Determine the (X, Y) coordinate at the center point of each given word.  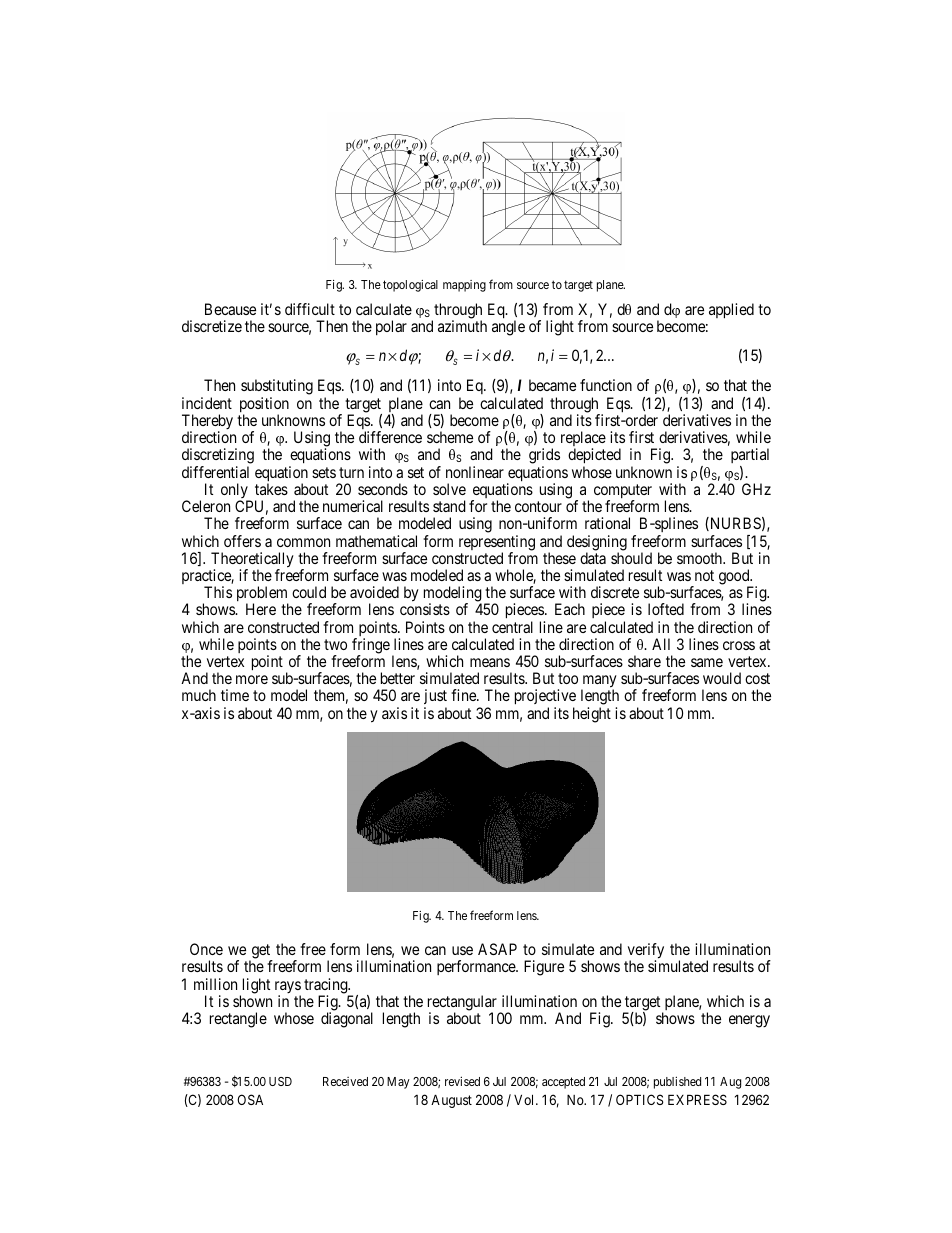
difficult (310, 309)
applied (731, 311)
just (435, 698)
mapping (464, 286)
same (707, 662)
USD (280, 1081)
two (335, 644)
